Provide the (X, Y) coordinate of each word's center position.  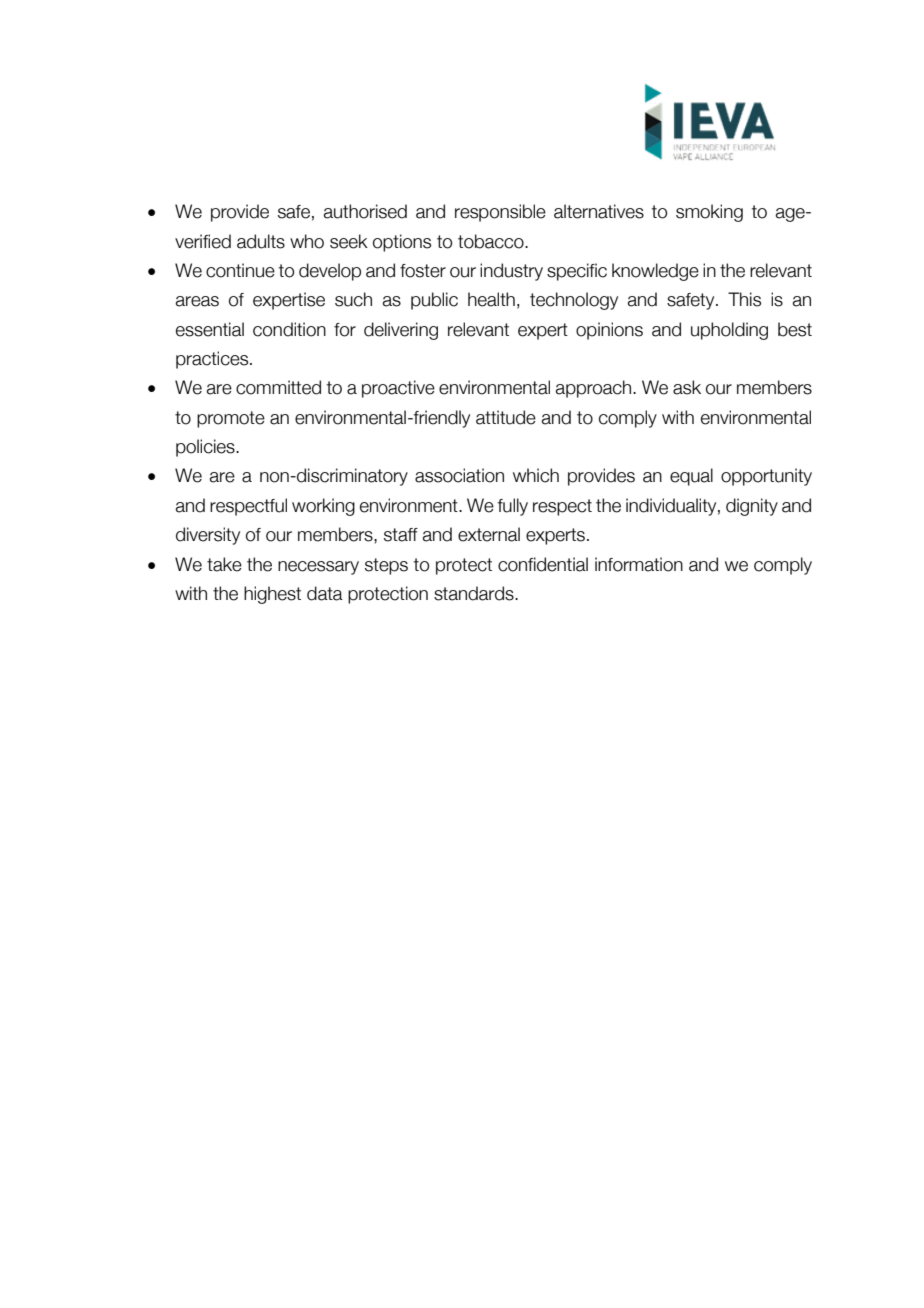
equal (691, 477)
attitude (506, 417)
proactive (398, 389)
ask (687, 387)
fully (513, 507)
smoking (709, 213)
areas (197, 301)
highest (272, 595)
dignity (752, 507)
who (307, 241)
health (491, 299)
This (744, 299)
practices (213, 360)
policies (206, 448)
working (323, 507)
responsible (500, 213)
